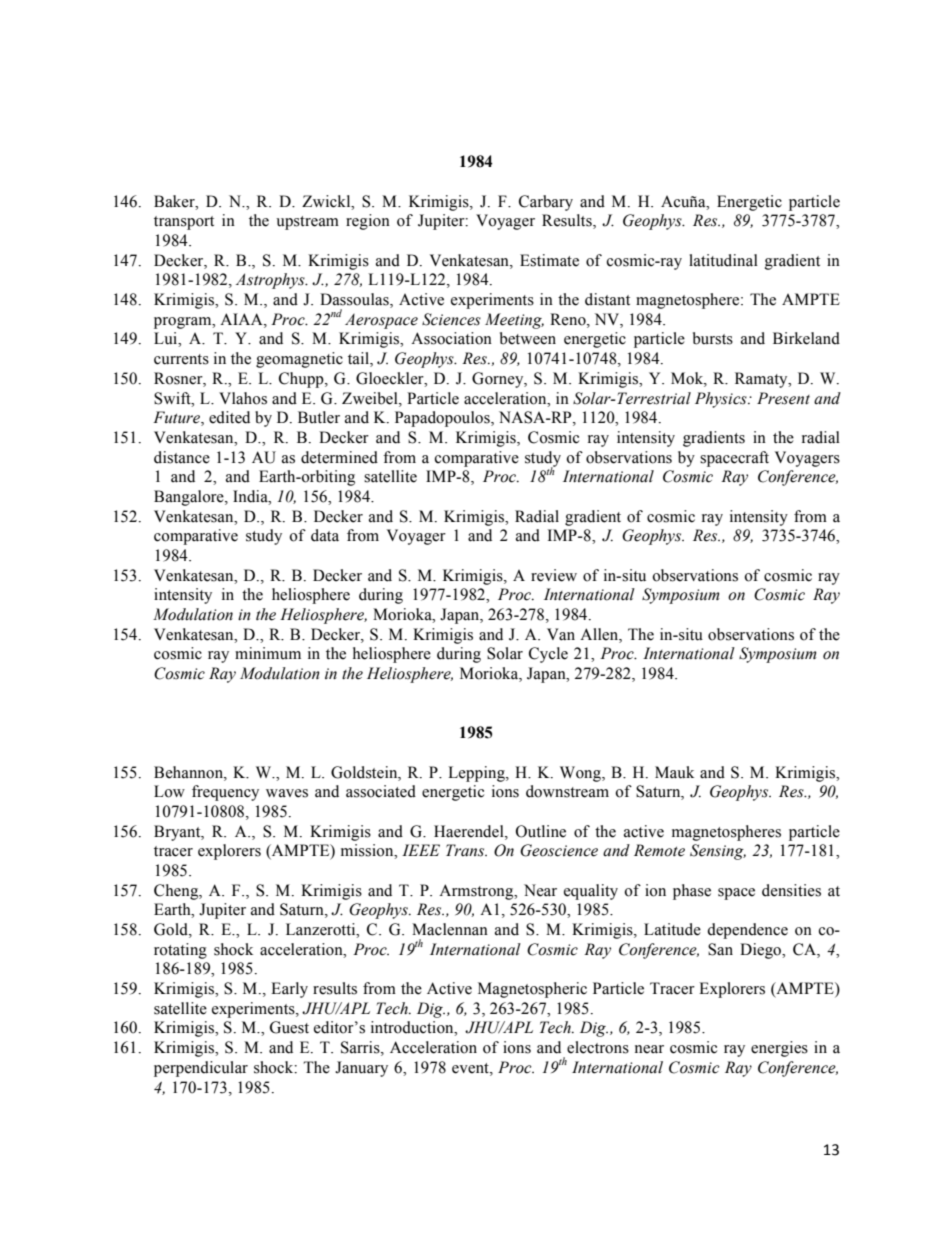  What do you see at coordinates (659, 850) in the screenshot?
I see `Remote` at bounding box center [659, 850].
